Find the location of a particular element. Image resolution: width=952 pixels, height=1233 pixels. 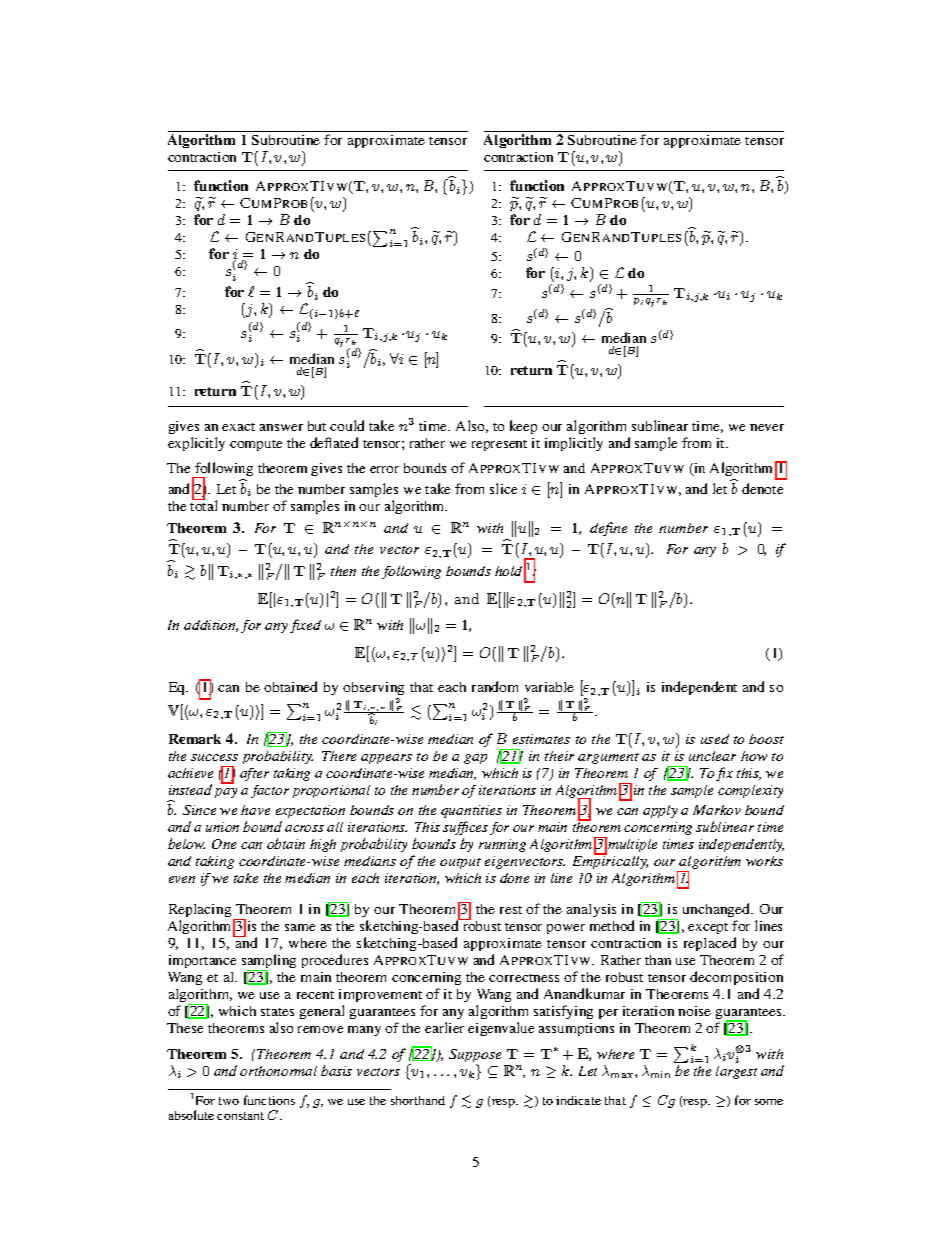

output is located at coordinates (460, 863).
